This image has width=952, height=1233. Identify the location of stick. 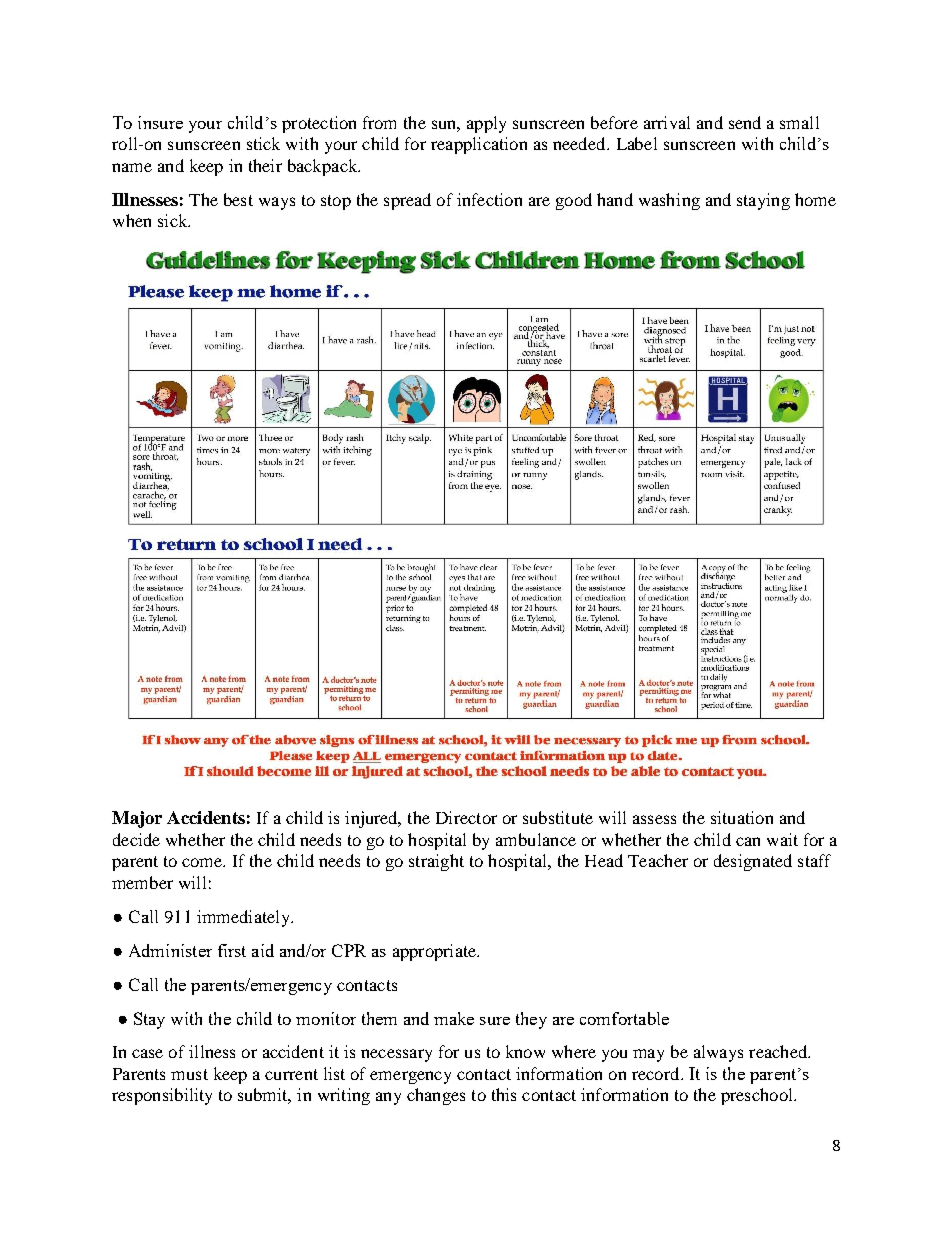
(263, 143).
